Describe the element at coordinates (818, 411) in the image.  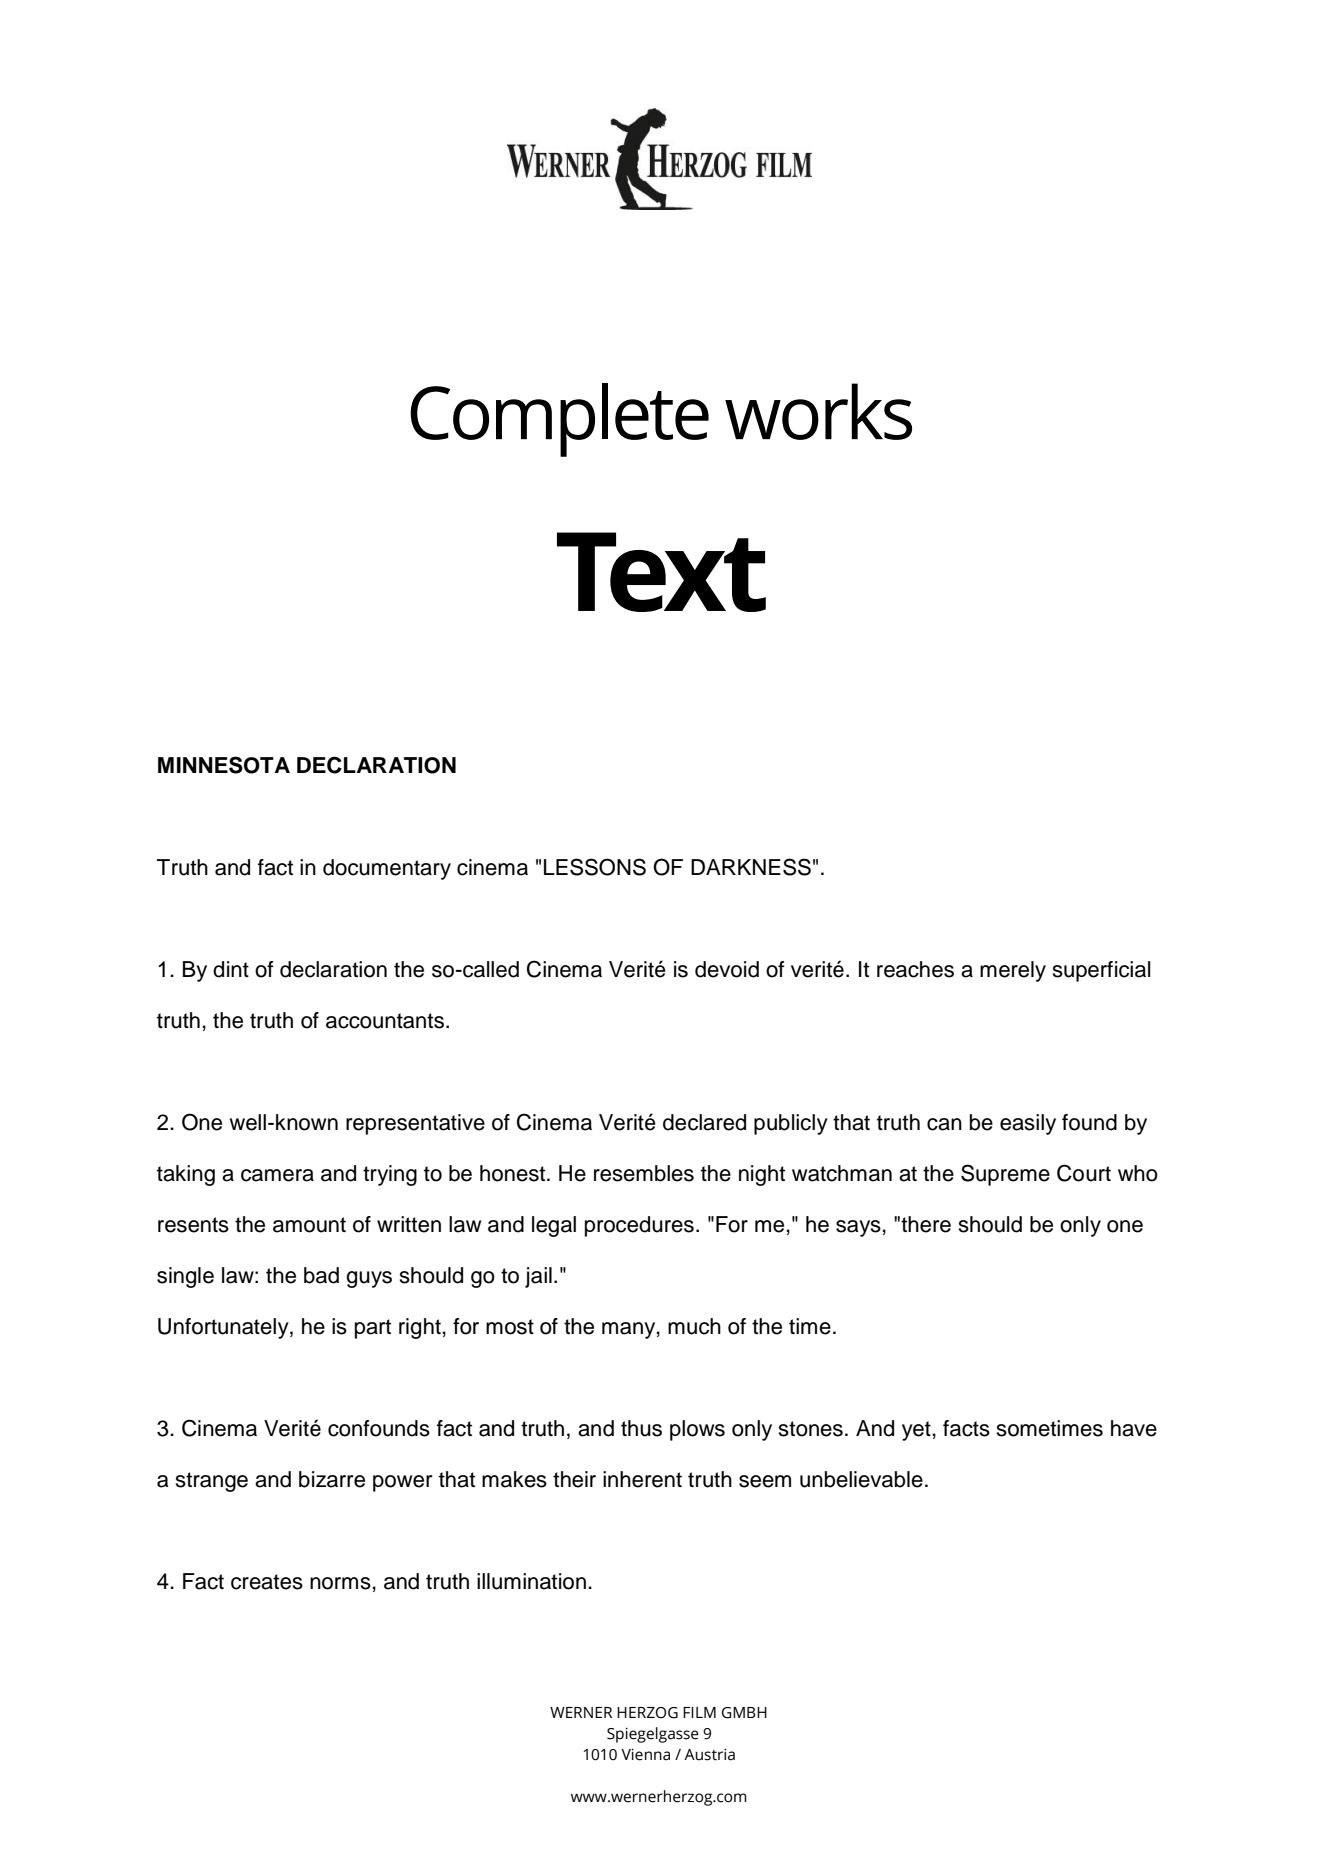
I see `works` at that location.
